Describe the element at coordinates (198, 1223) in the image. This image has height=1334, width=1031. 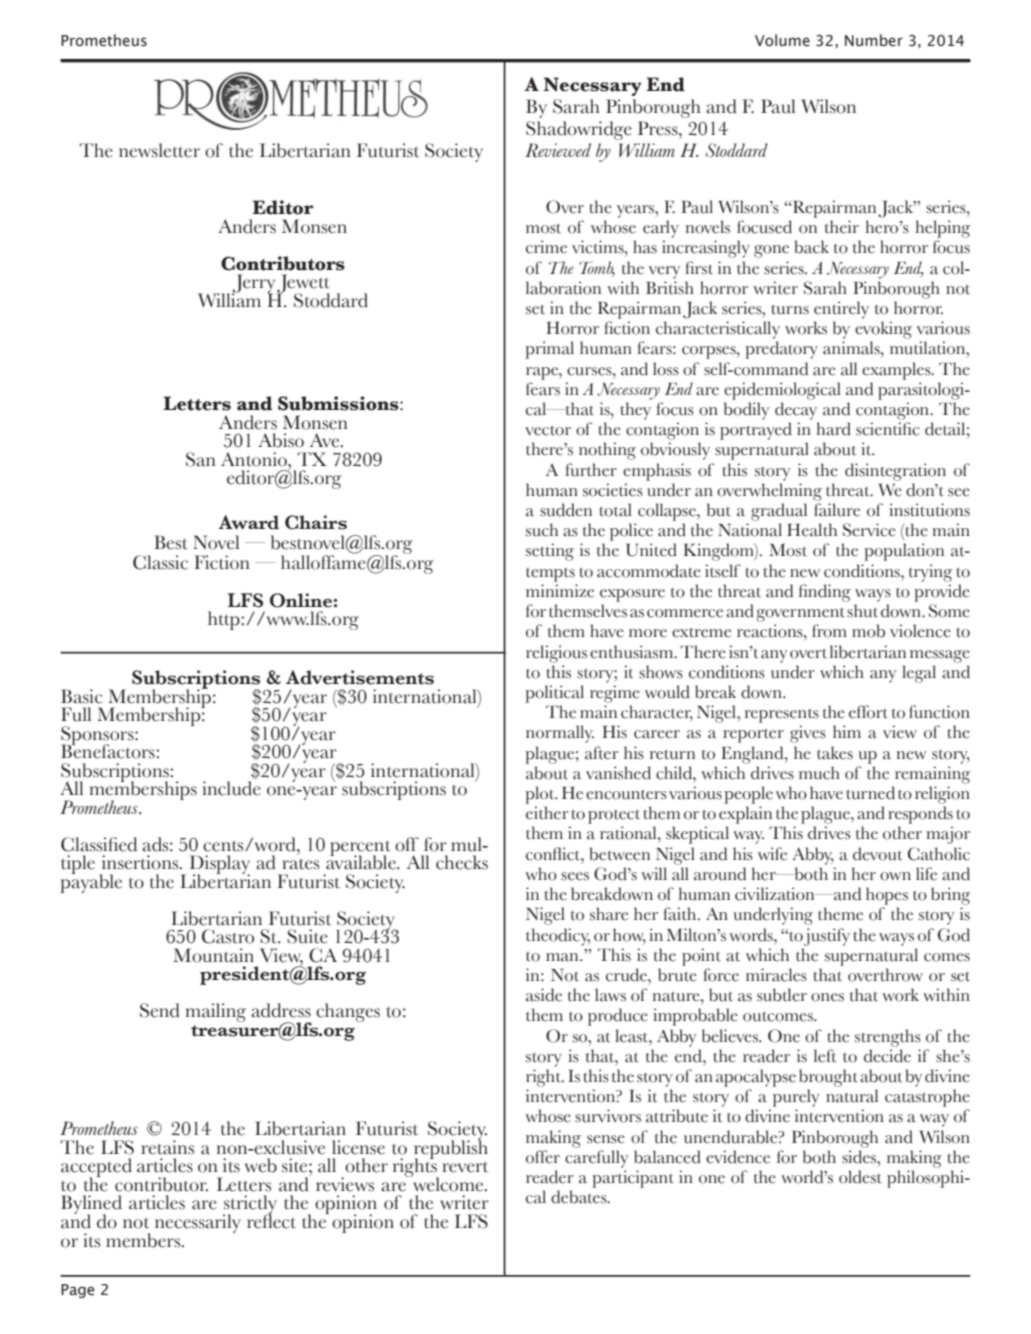
I see `necessarily` at that location.
